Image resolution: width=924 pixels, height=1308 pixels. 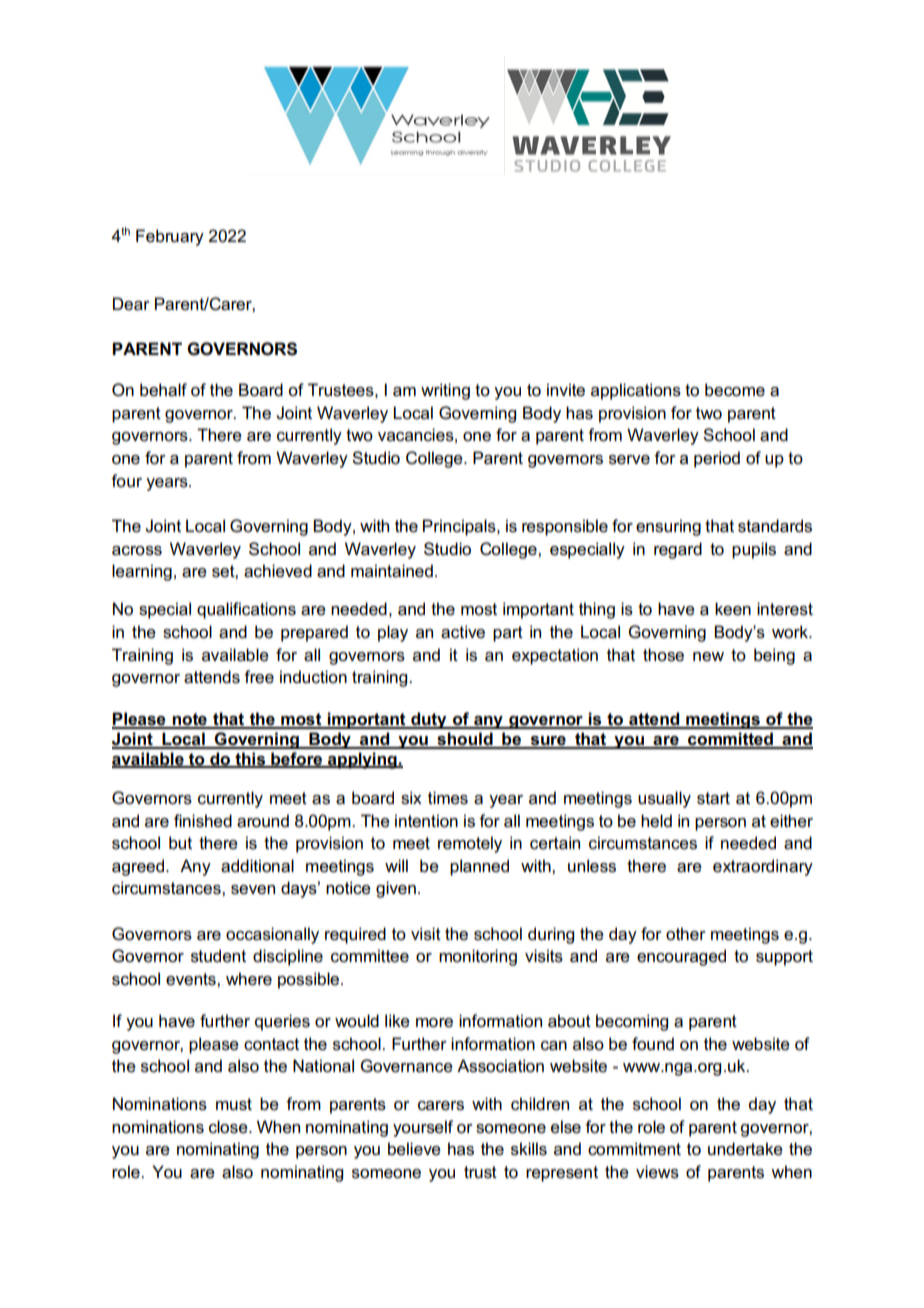 What do you see at coordinates (708, 657) in the image?
I see `new` at bounding box center [708, 657].
